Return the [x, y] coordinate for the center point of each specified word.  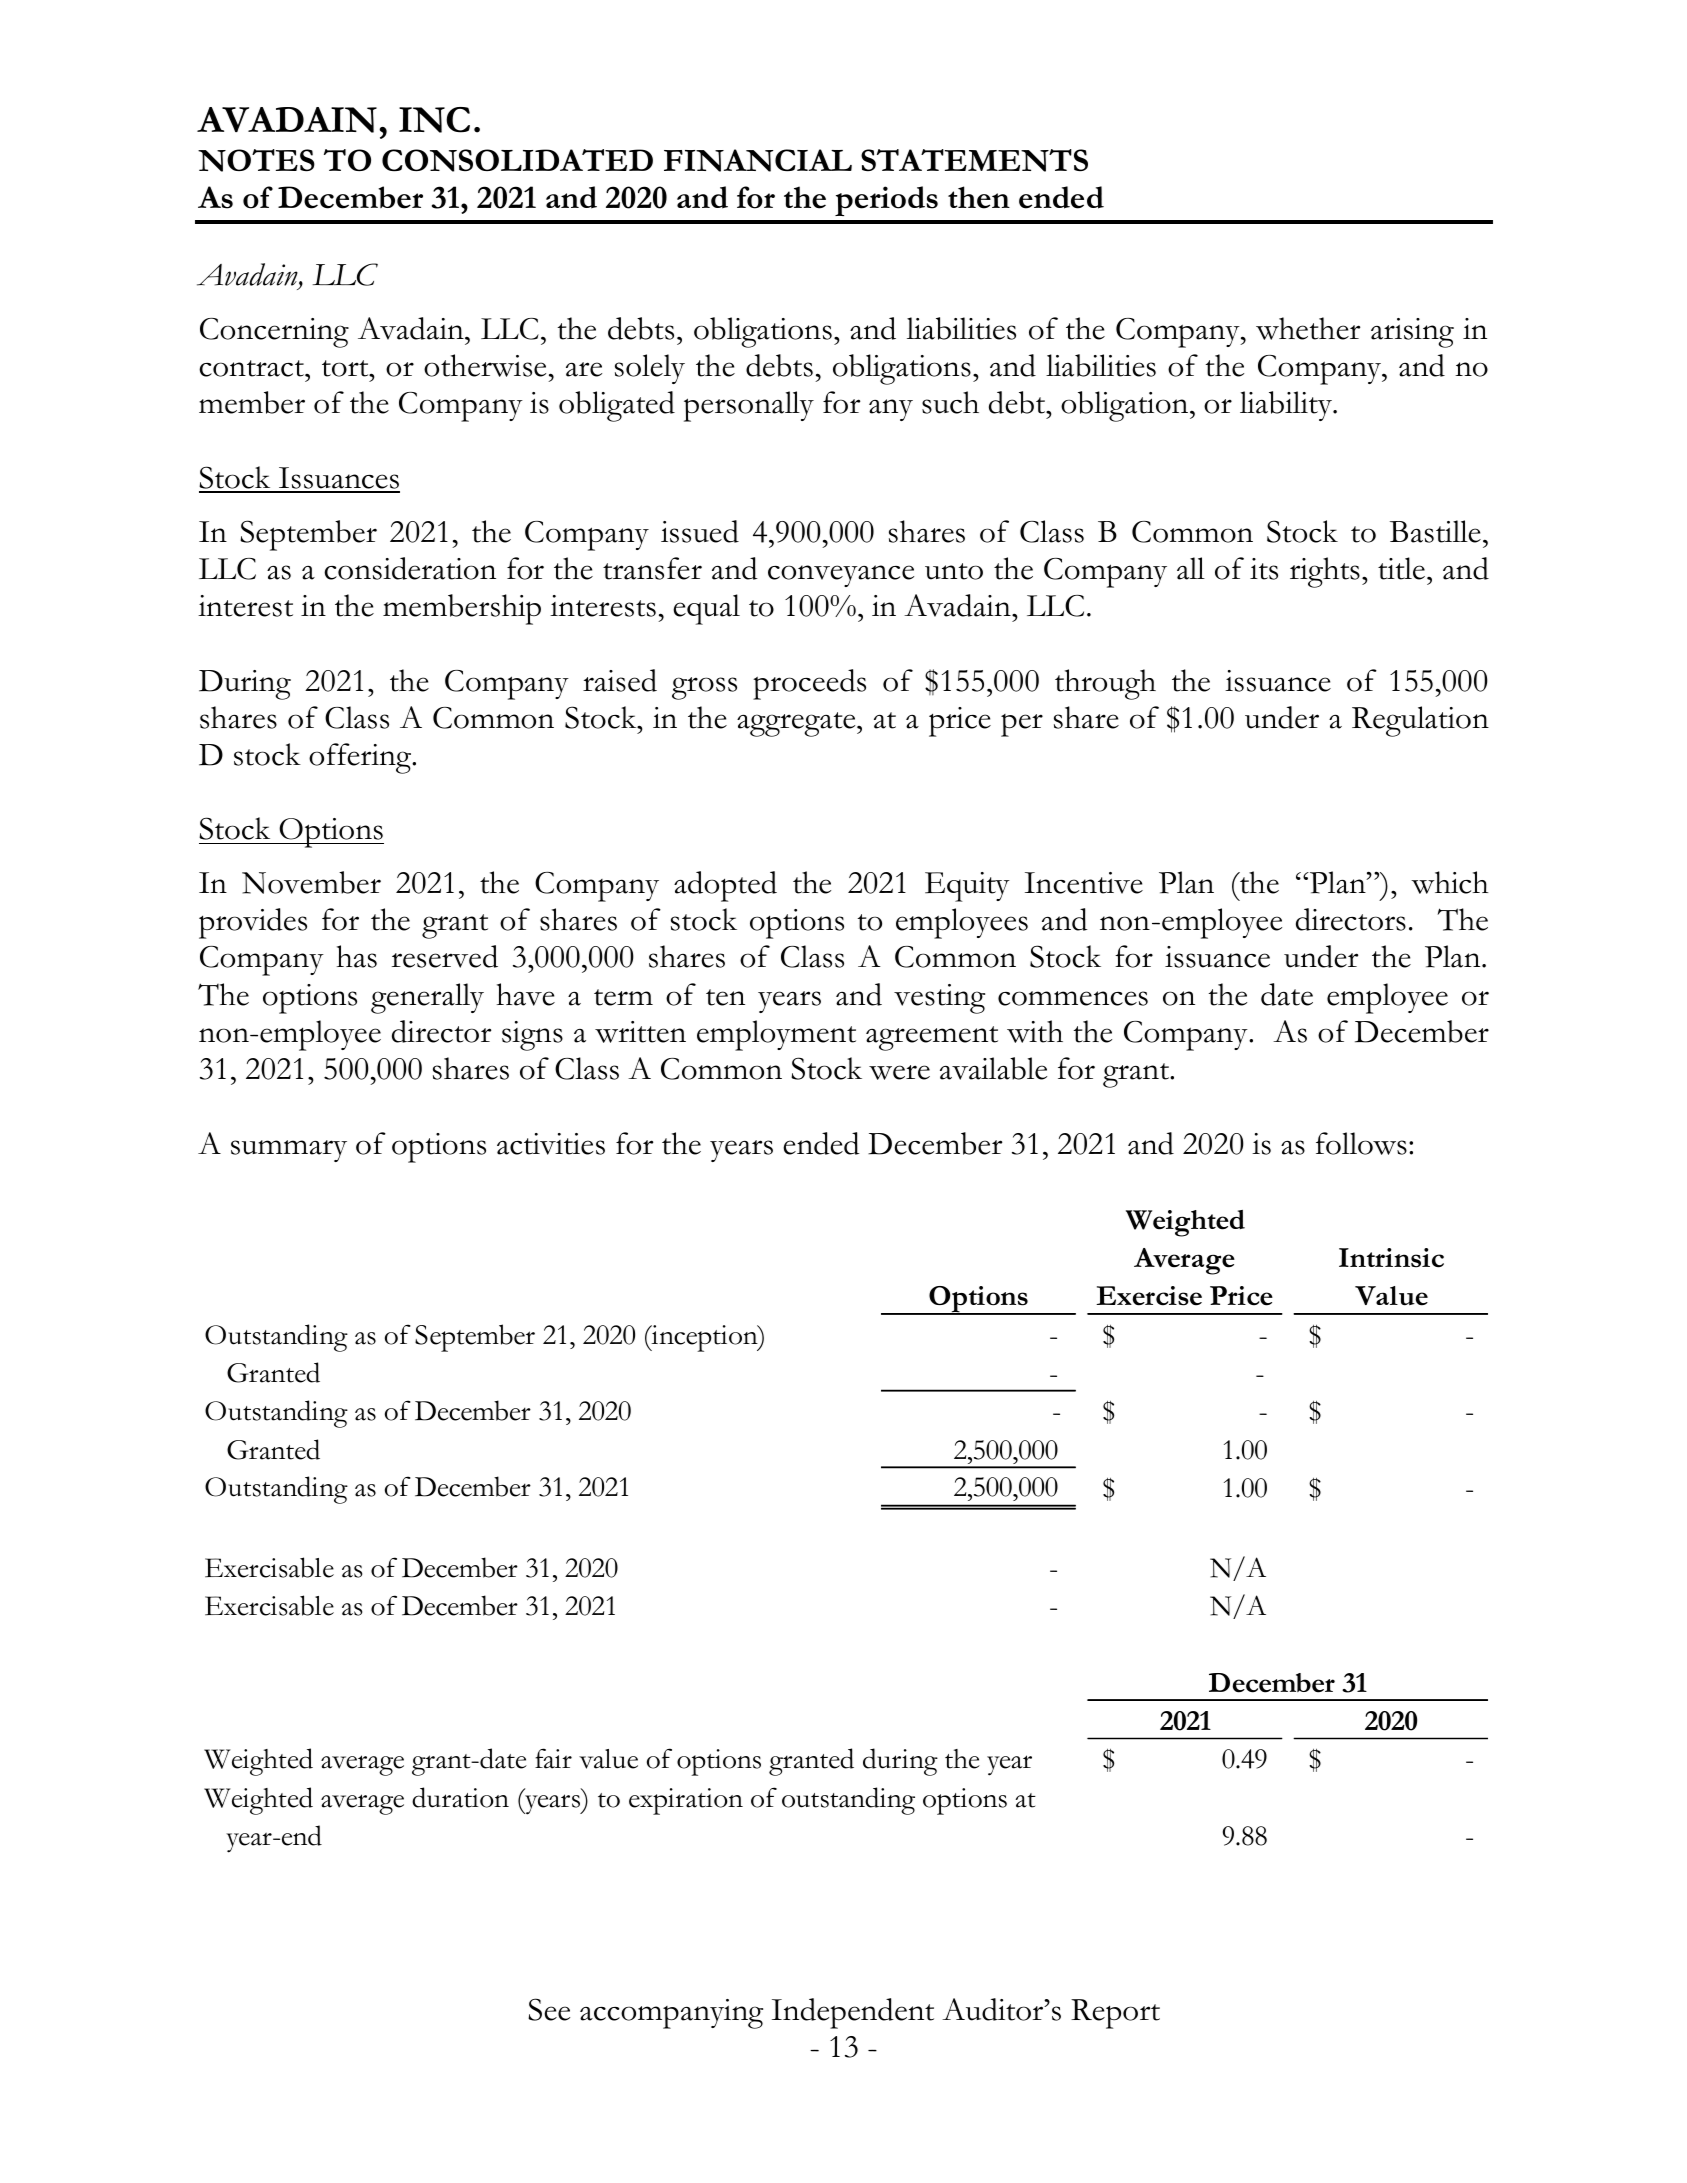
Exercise [1149, 1296]
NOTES [256, 160]
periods [886, 201]
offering [361, 758]
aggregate [797, 724]
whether [1308, 328]
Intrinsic [1391, 1258]
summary [289, 1151]
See [549, 2009]
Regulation [1420, 721]
